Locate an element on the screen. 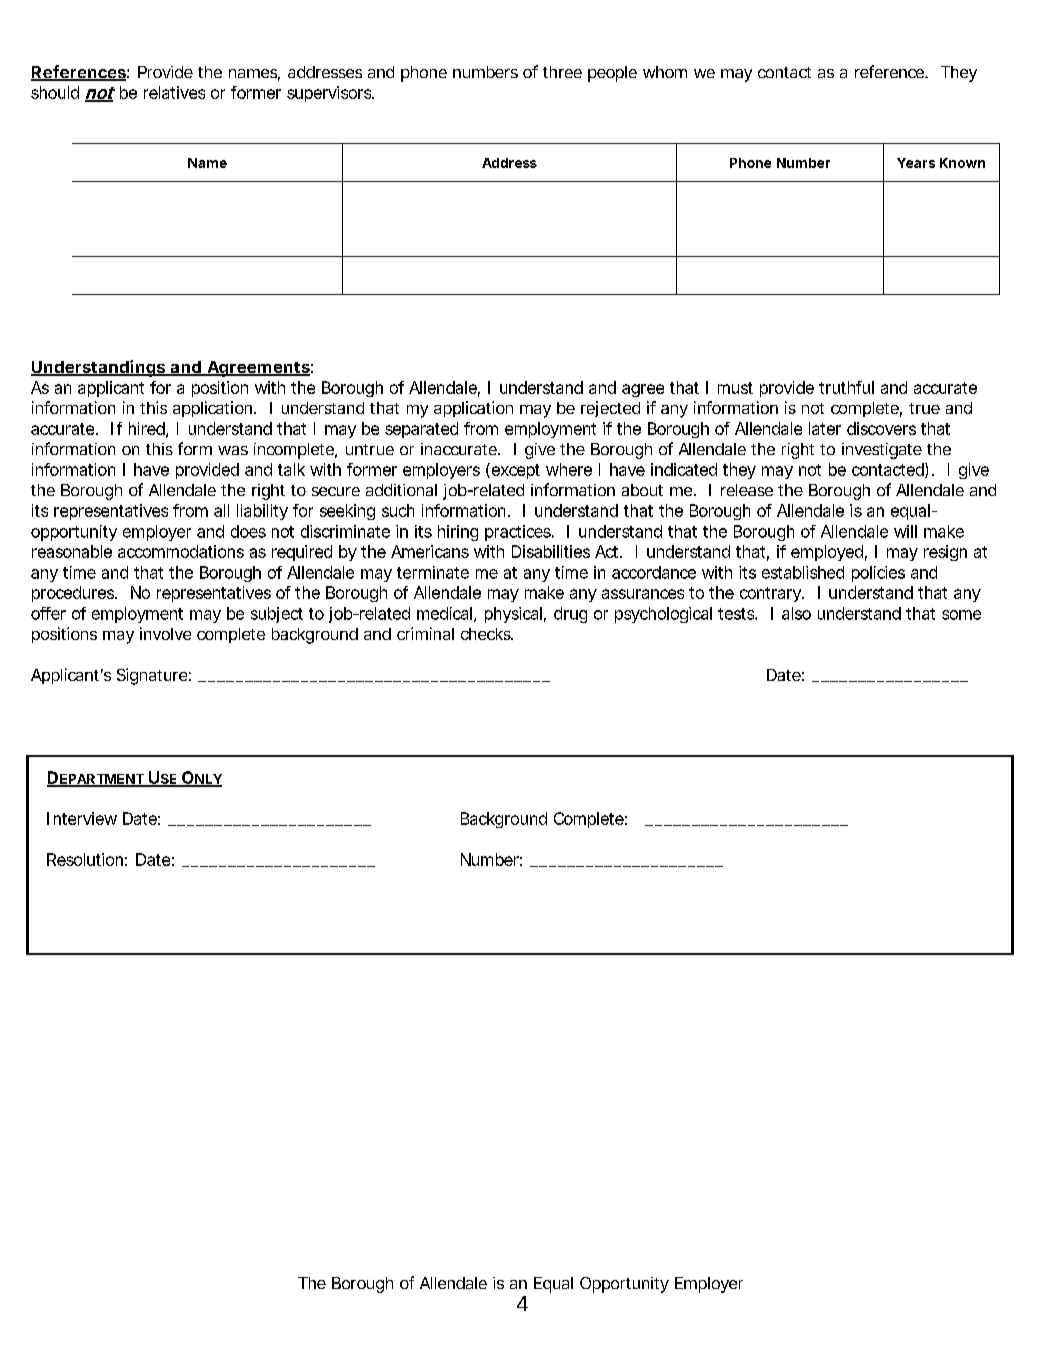  also is located at coordinates (796, 613).
